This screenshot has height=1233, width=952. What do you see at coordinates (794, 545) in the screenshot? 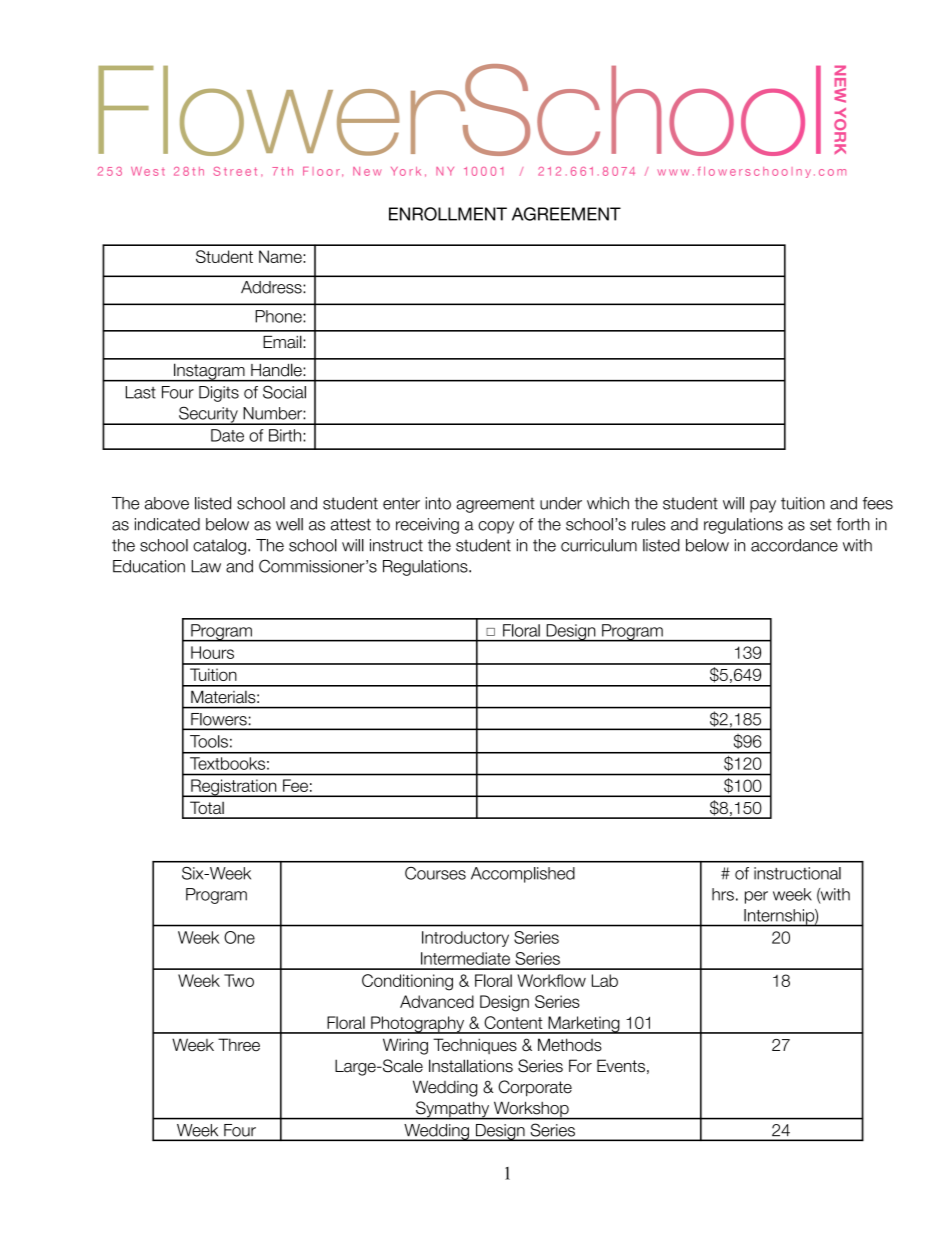
I see `accordance` at bounding box center [794, 545].
